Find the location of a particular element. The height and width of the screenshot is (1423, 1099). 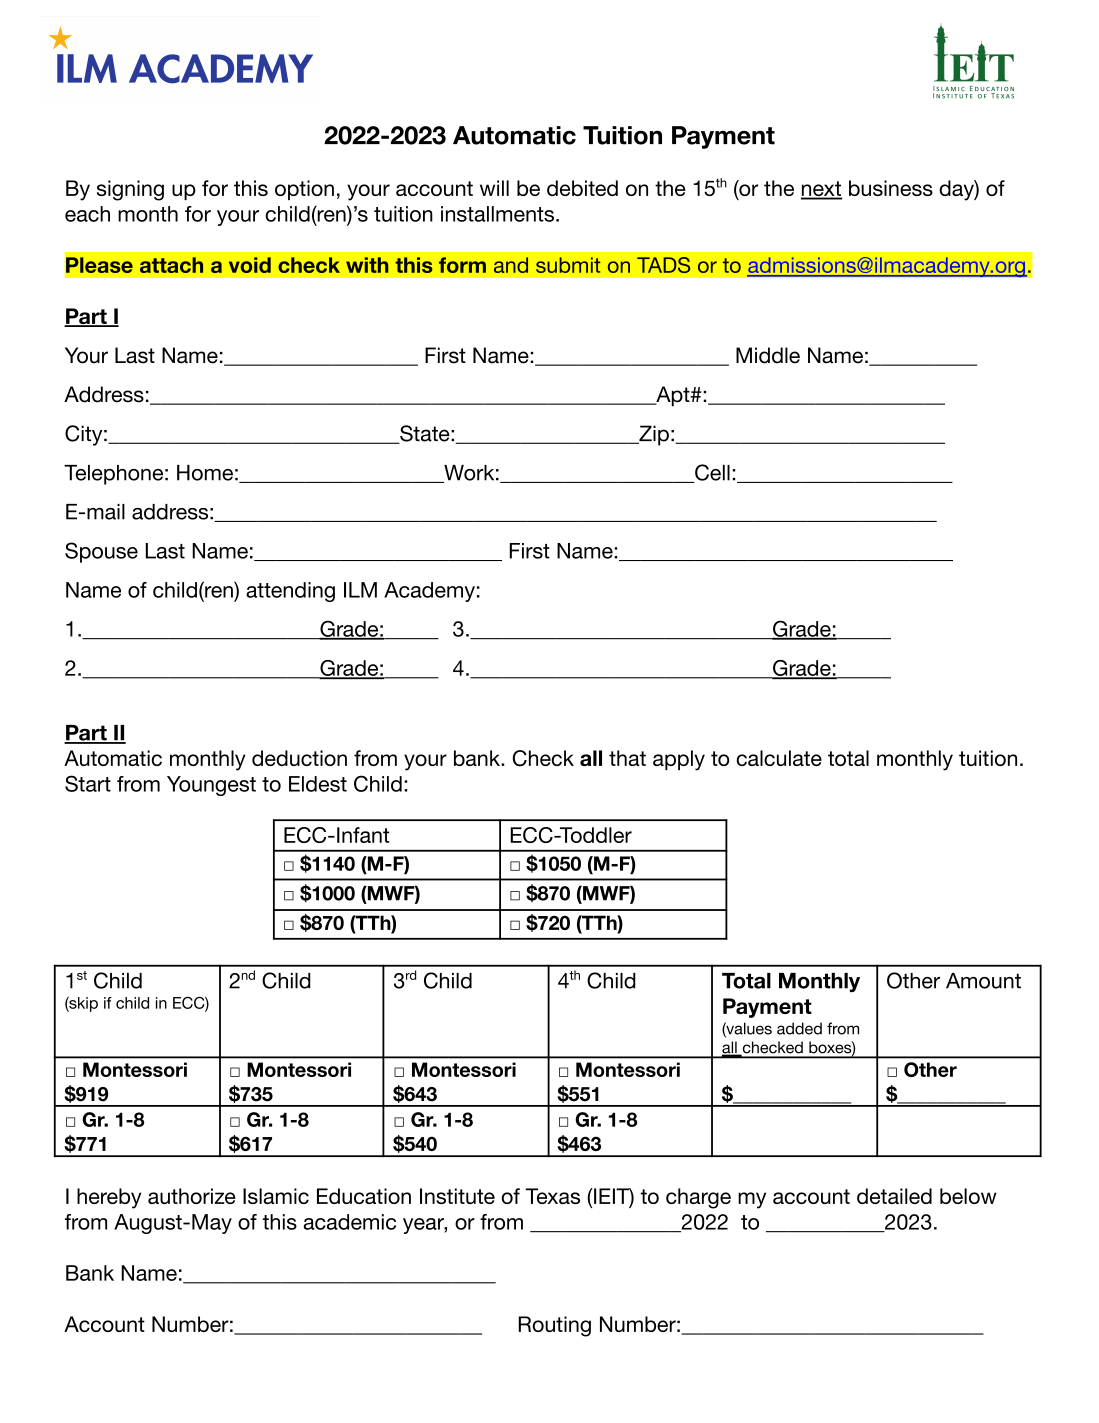

business is located at coordinates (891, 188).
